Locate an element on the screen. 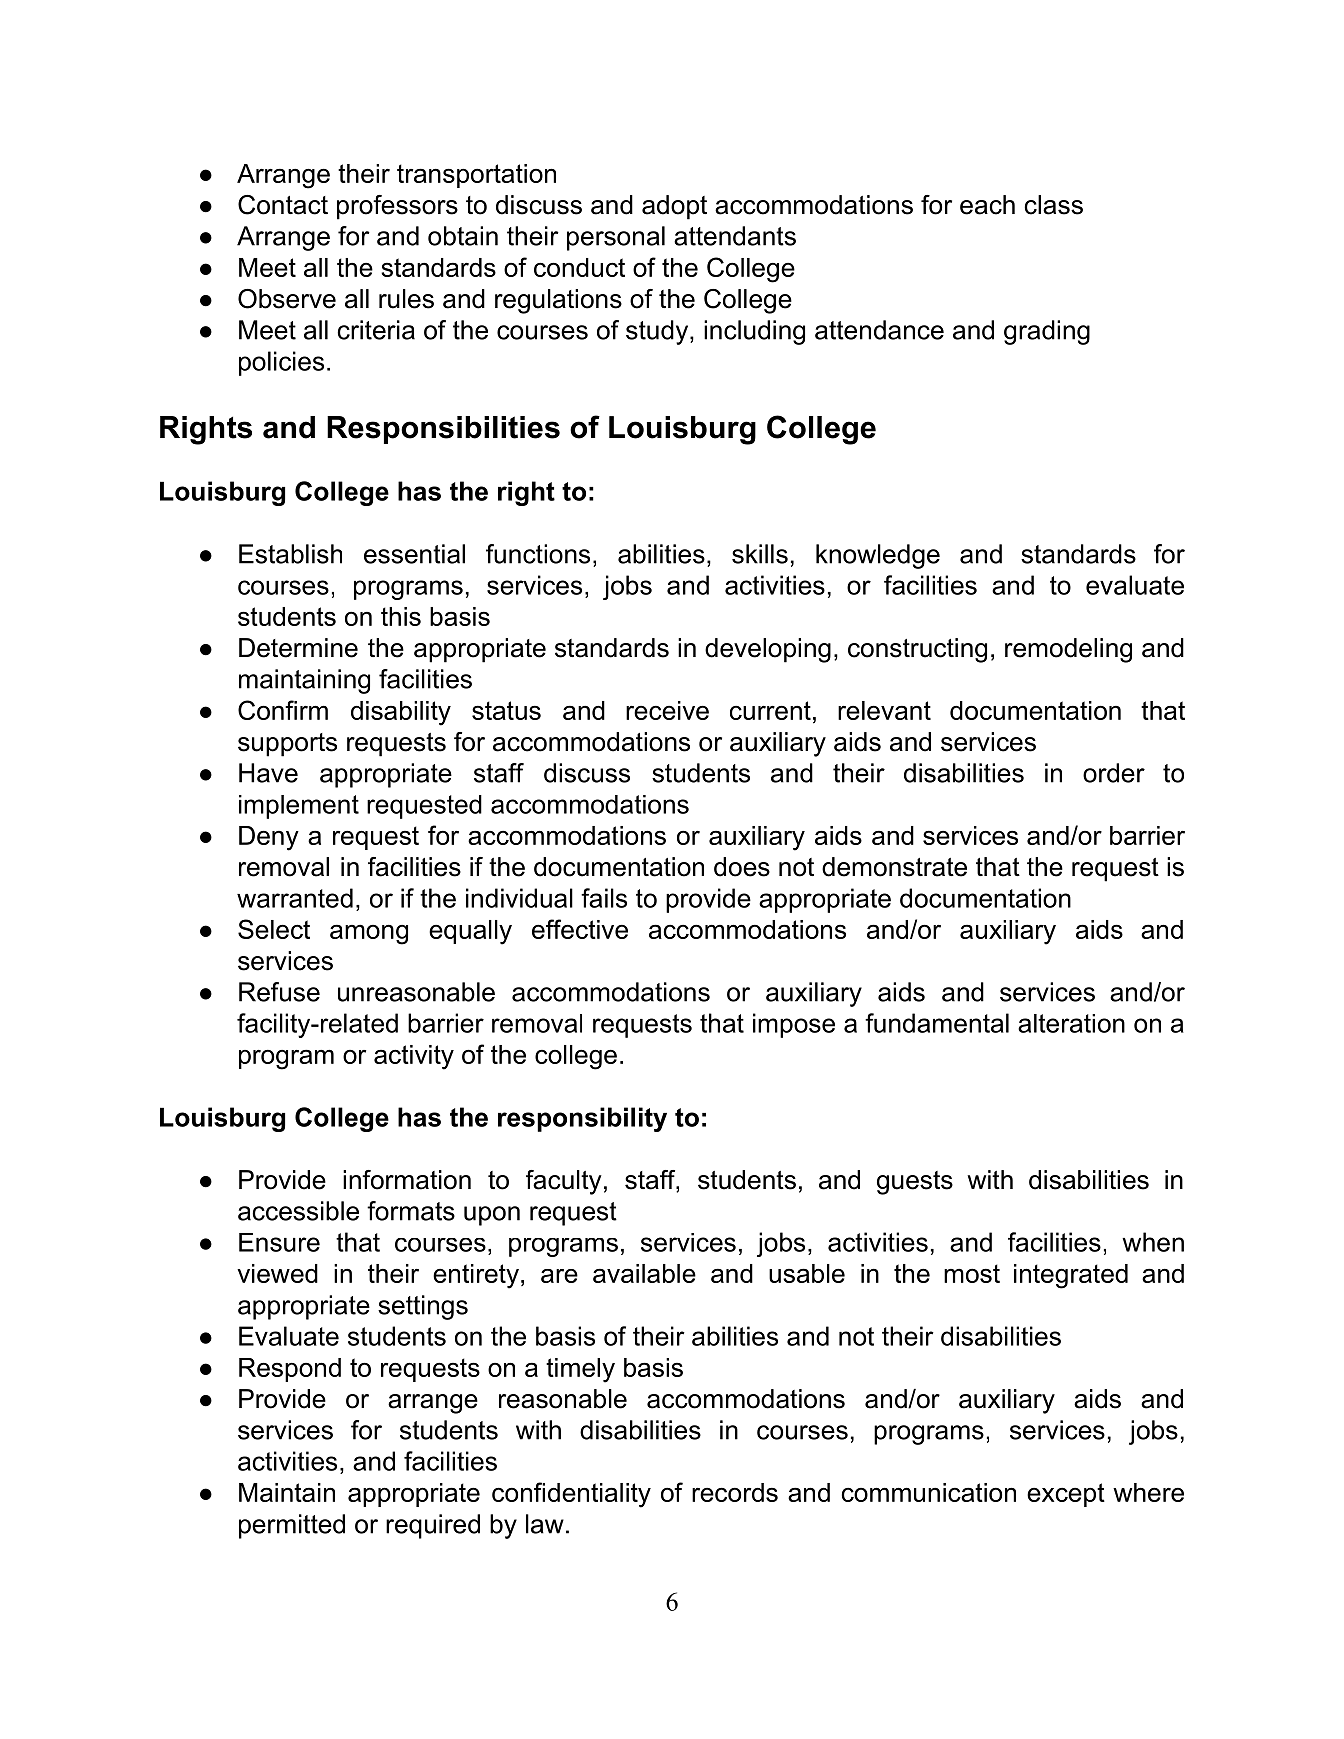 The width and height of the screenshot is (1344, 1739). activity is located at coordinates (414, 1057).
